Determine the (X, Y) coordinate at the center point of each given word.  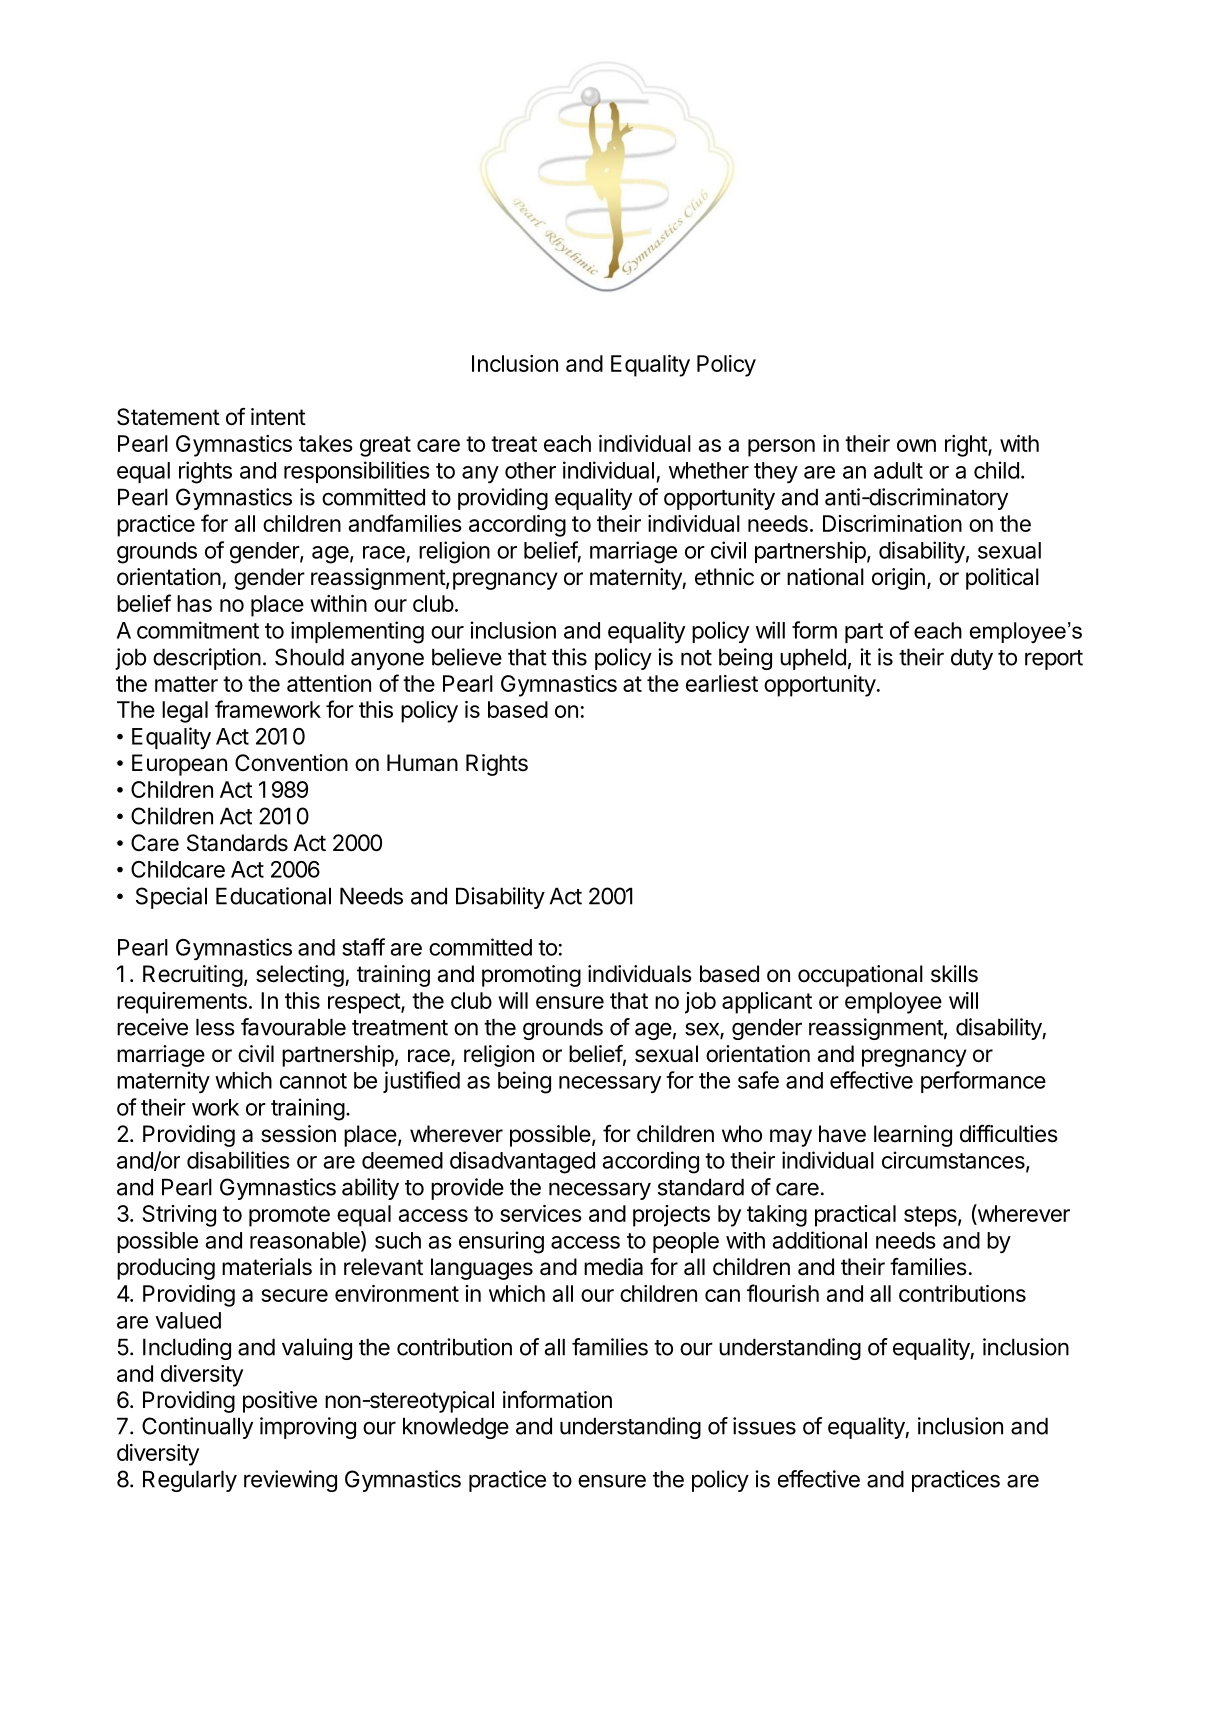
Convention (291, 763)
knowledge (456, 1428)
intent (278, 417)
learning (913, 1136)
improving (308, 1428)
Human (422, 763)
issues (764, 1426)
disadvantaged (522, 1162)
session (298, 1134)
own (916, 445)
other (530, 470)
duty (972, 659)
